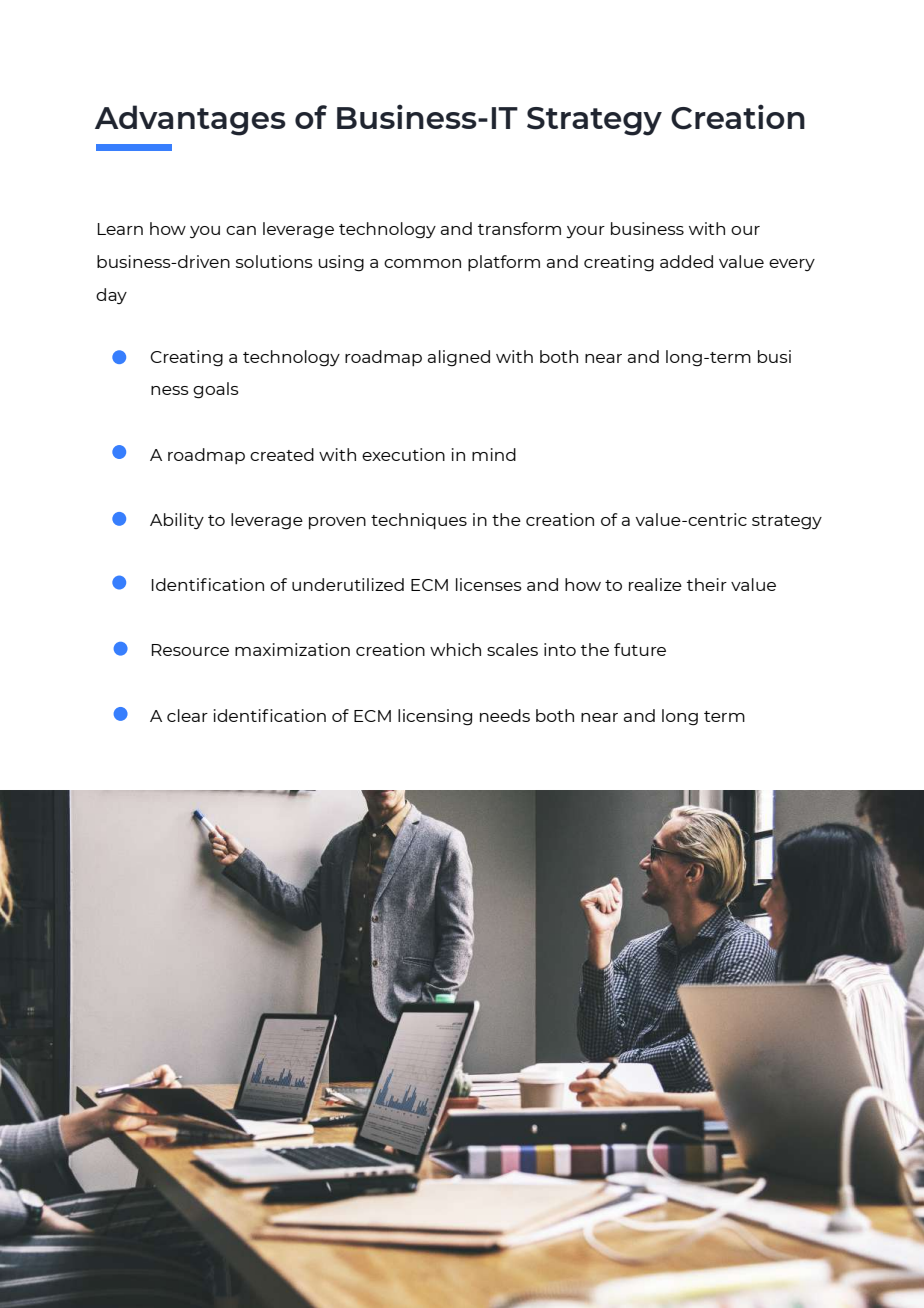 The height and width of the screenshot is (1308, 924). Describe the element at coordinates (111, 296) in the screenshot. I see `day` at that location.
